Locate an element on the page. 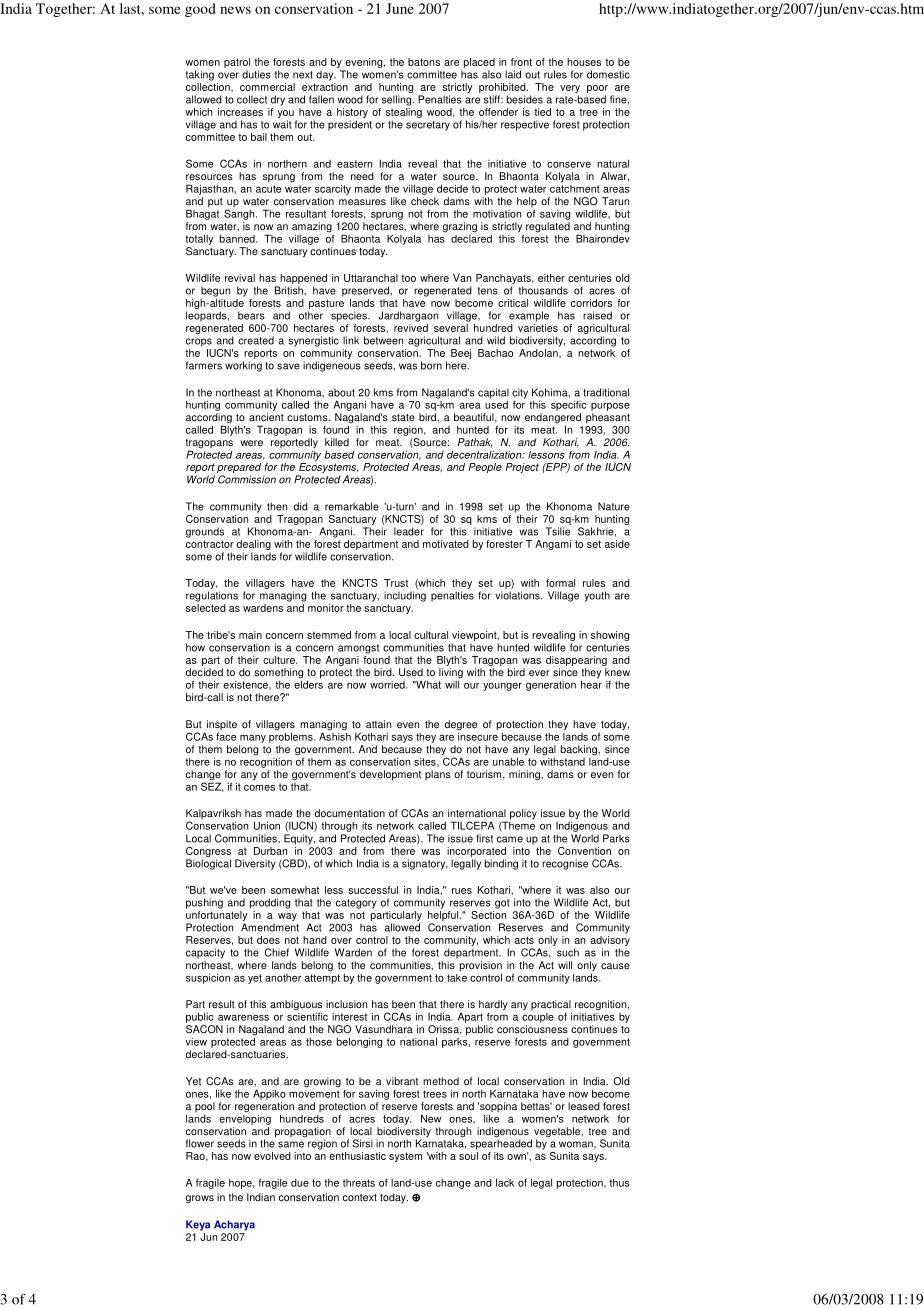  Acharya is located at coordinates (234, 1225).
